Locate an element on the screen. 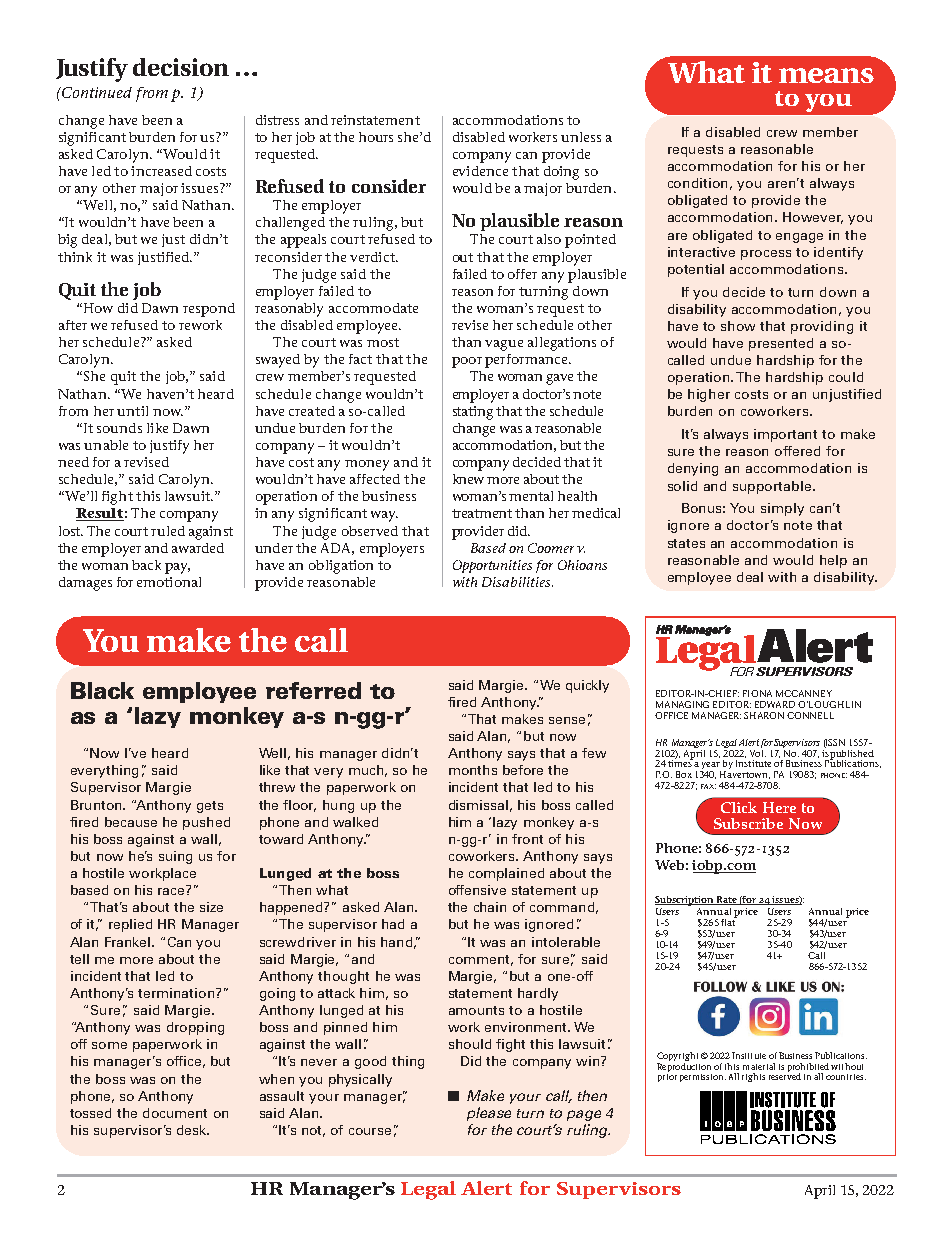  please is located at coordinates (489, 1114).
